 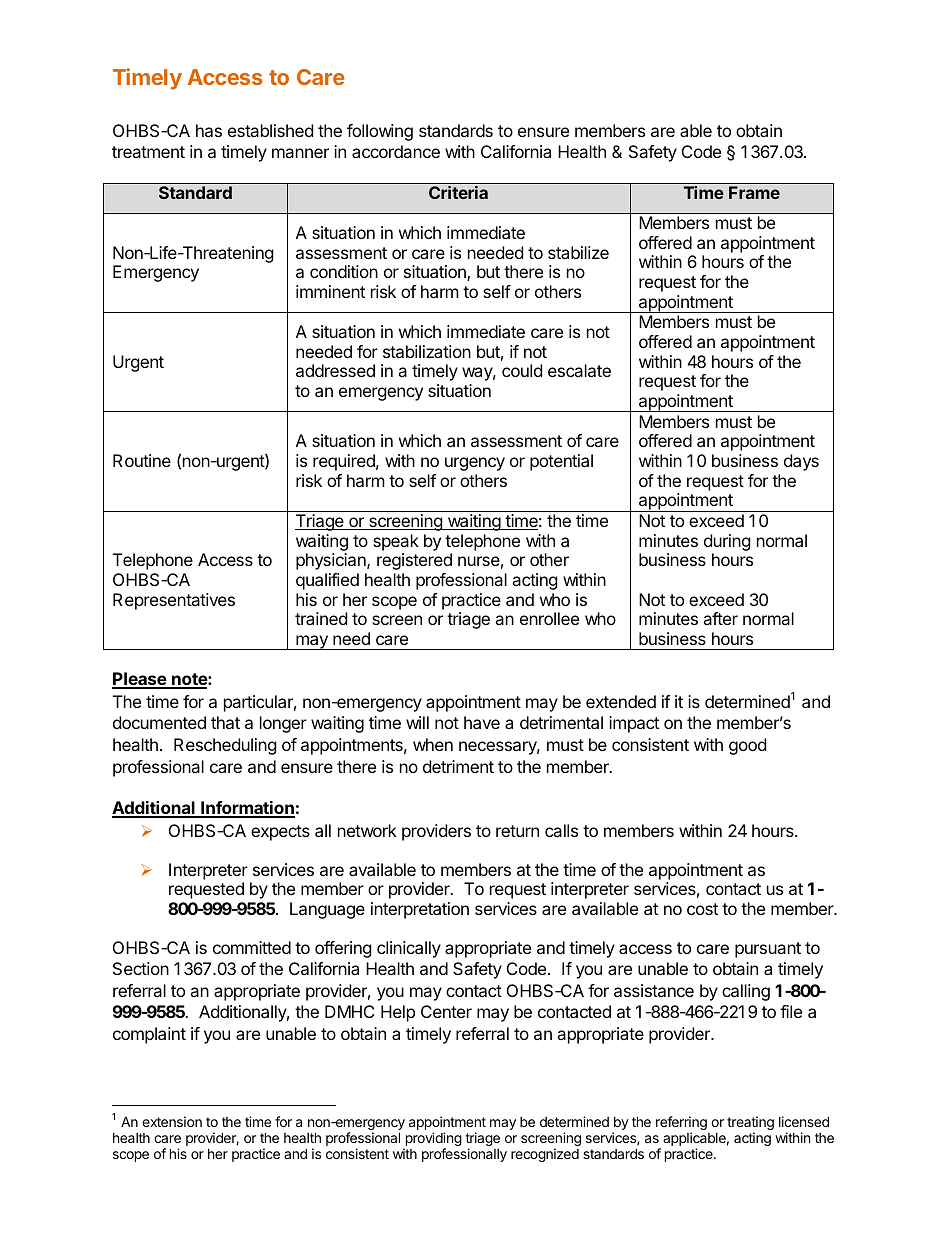 I want to click on Information, so click(x=247, y=809).
